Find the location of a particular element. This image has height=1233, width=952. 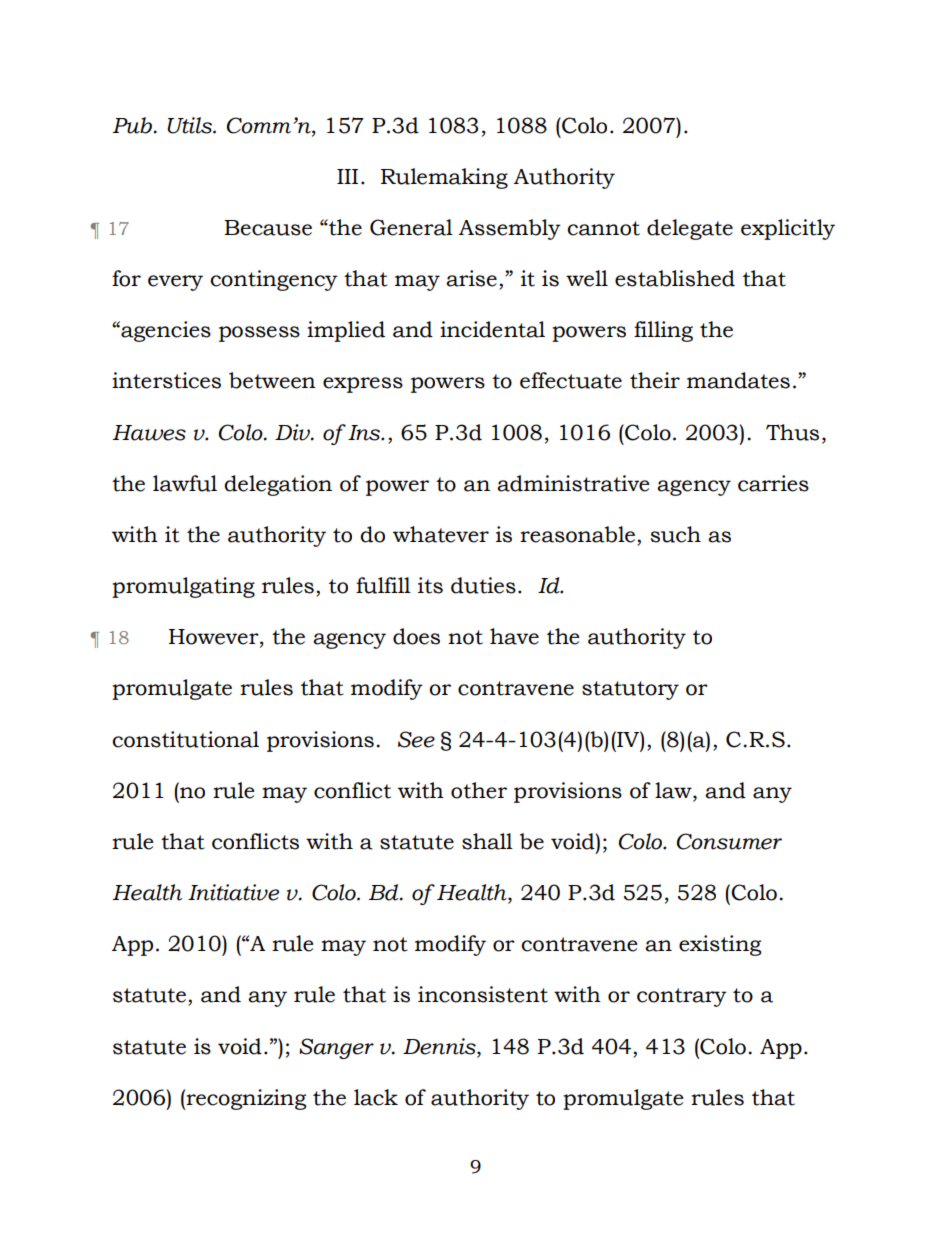

carries is located at coordinates (773, 483).
